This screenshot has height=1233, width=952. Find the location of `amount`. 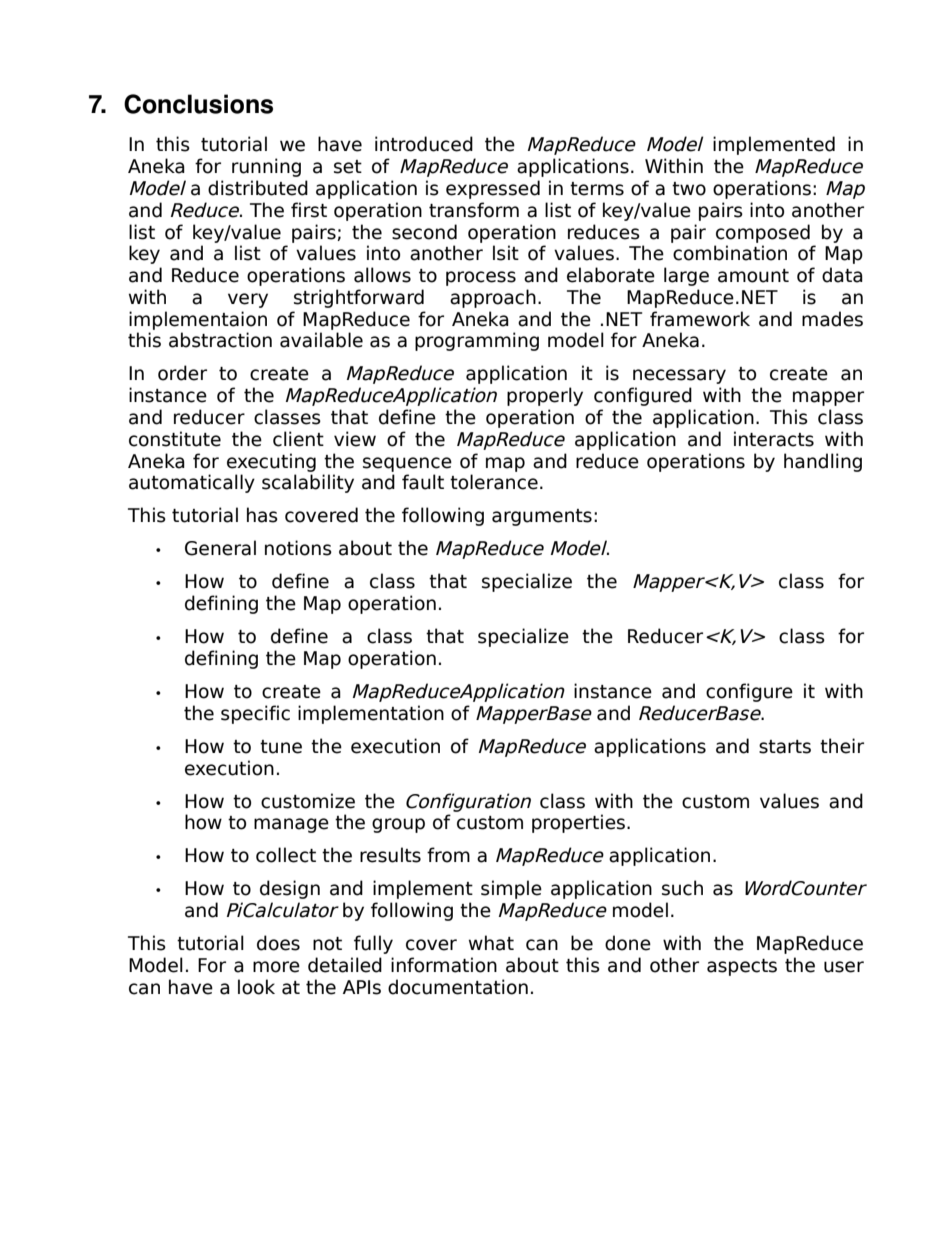

amount is located at coordinates (753, 276).
